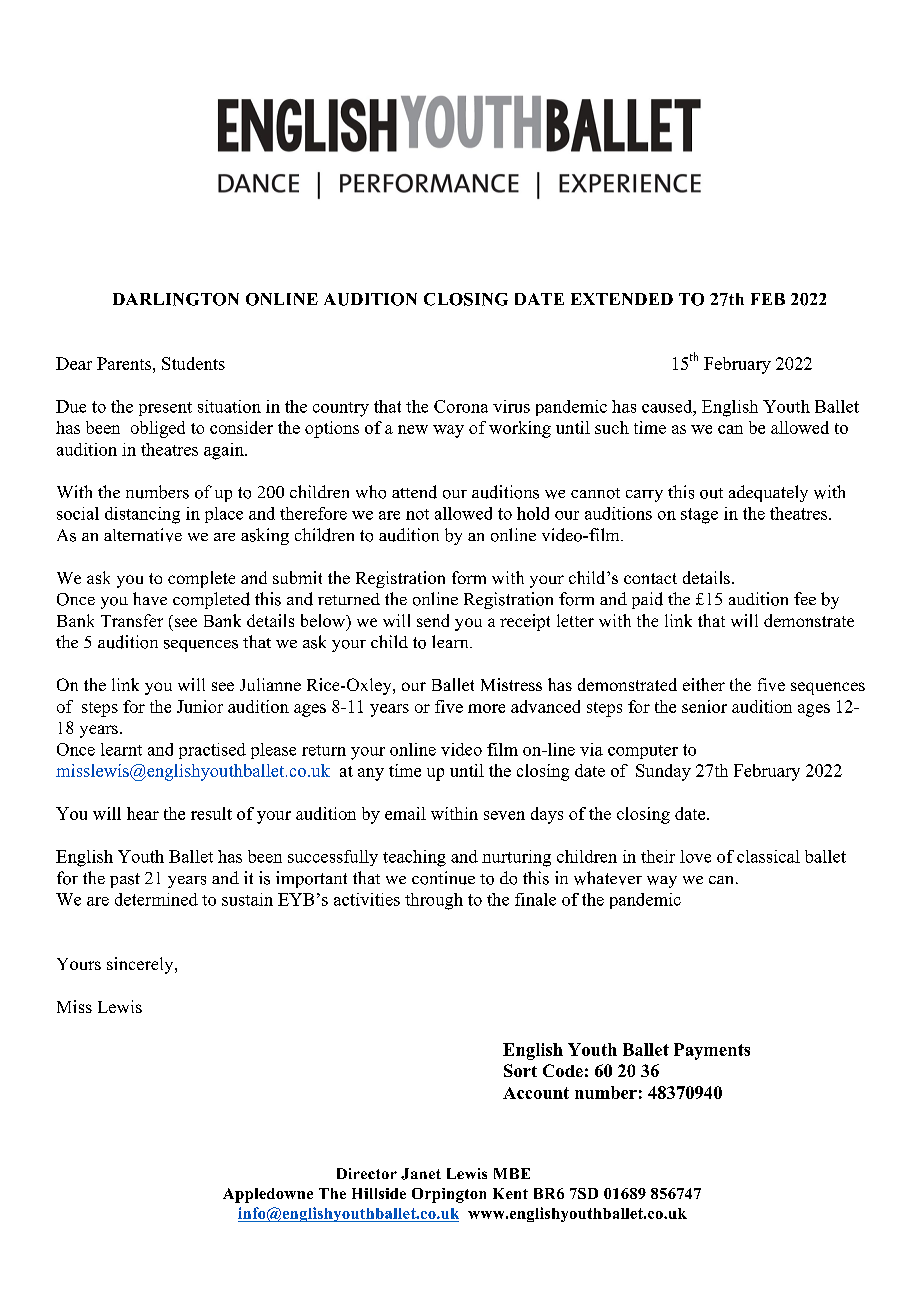 The width and height of the document is (924, 1308). What do you see at coordinates (143, 813) in the document?
I see `hear` at bounding box center [143, 813].
